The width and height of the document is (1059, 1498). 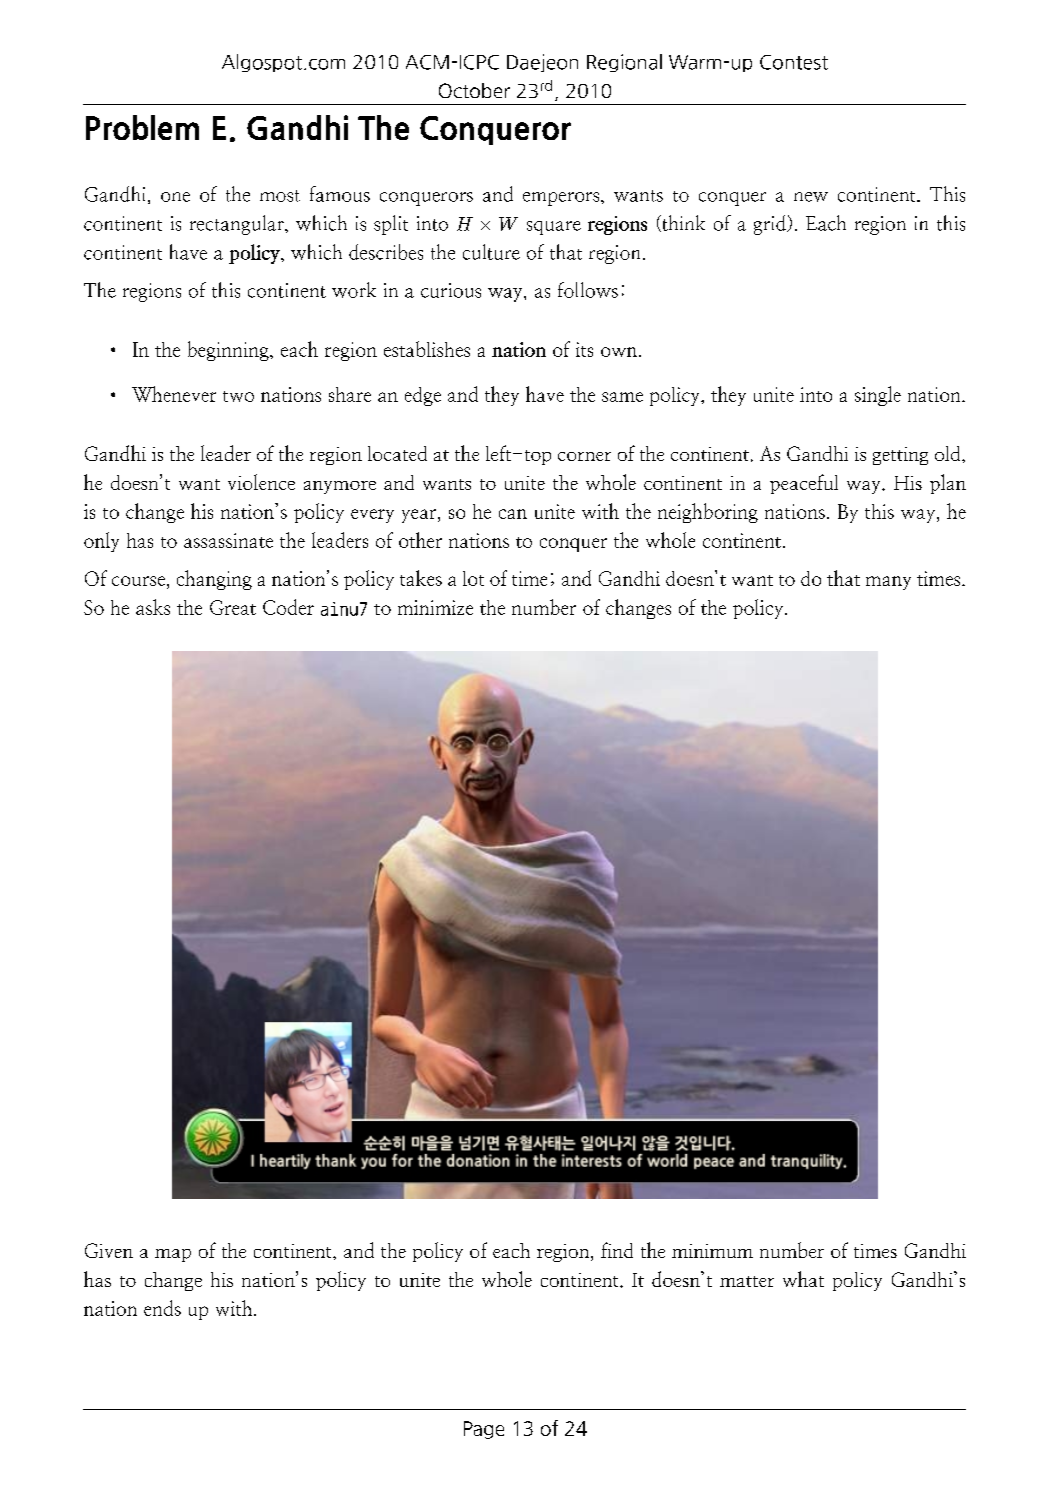 What do you see at coordinates (712, 1251) in the document?
I see `minimum` at bounding box center [712, 1251].
